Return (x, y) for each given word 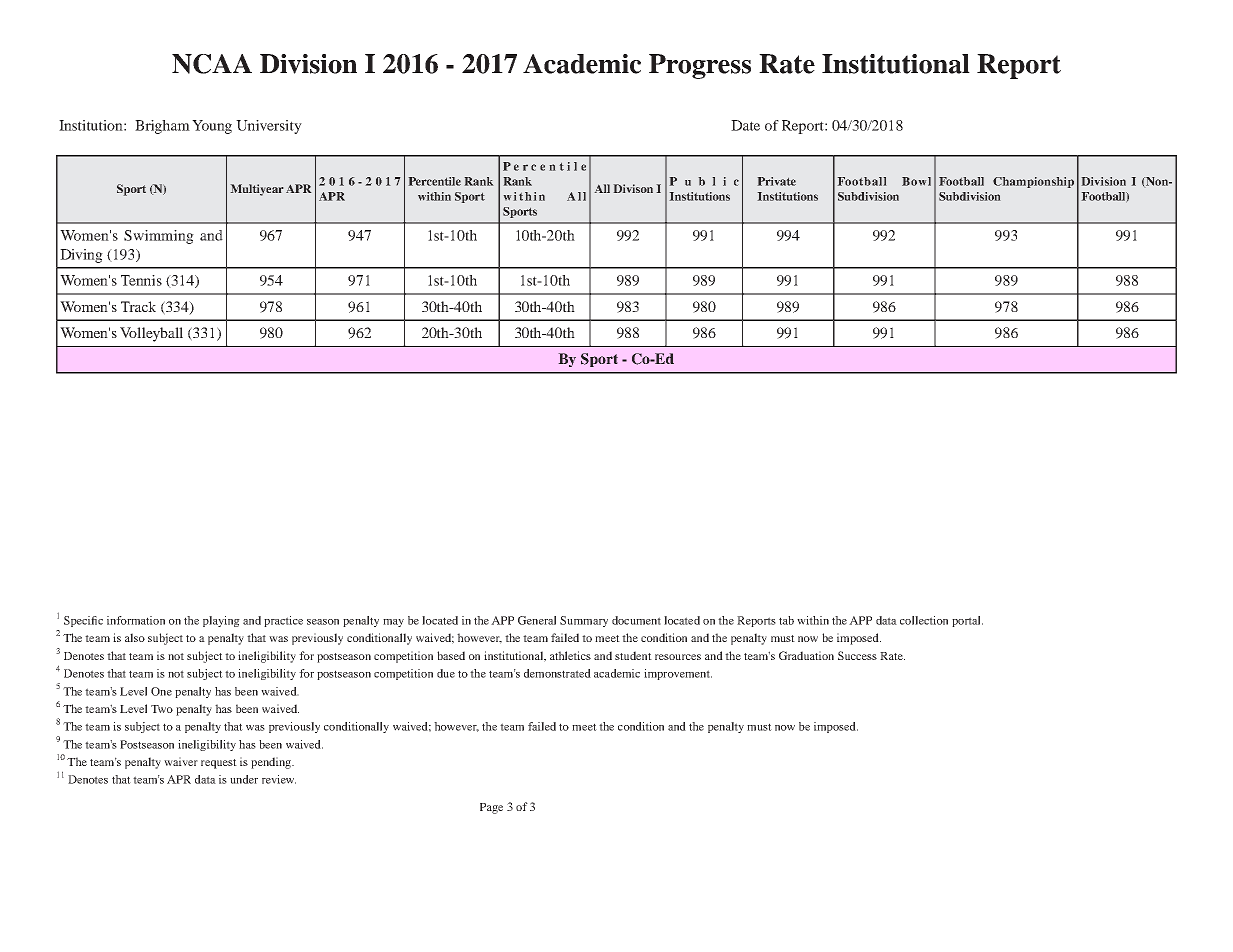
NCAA (212, 64)
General (537, 620)
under (244, 779)
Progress (700, 66)
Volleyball (151, 334)
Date (745, 125)
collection (924, 620)
